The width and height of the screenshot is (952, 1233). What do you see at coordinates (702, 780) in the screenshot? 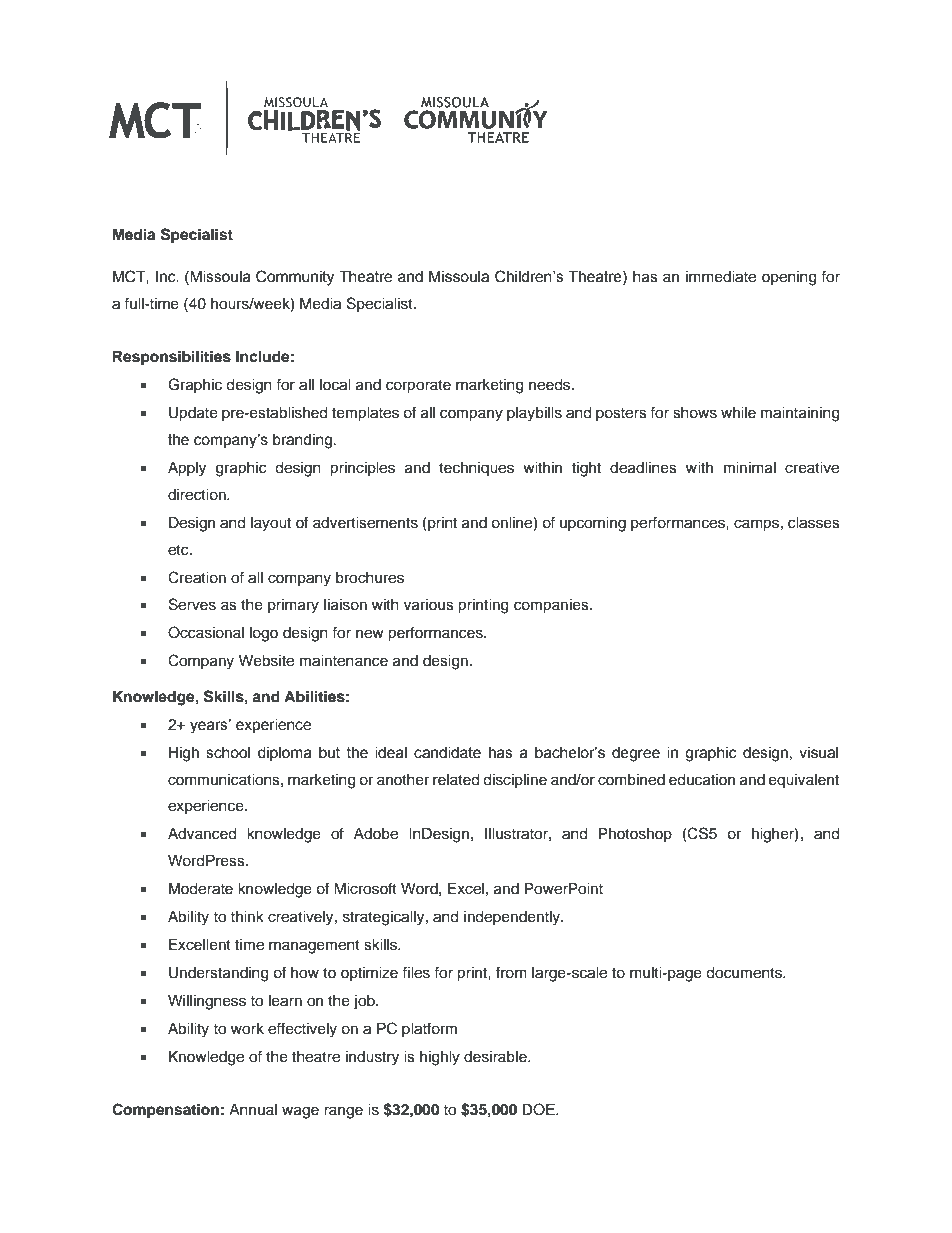
I see `education` at bounding box center [702, 780].
